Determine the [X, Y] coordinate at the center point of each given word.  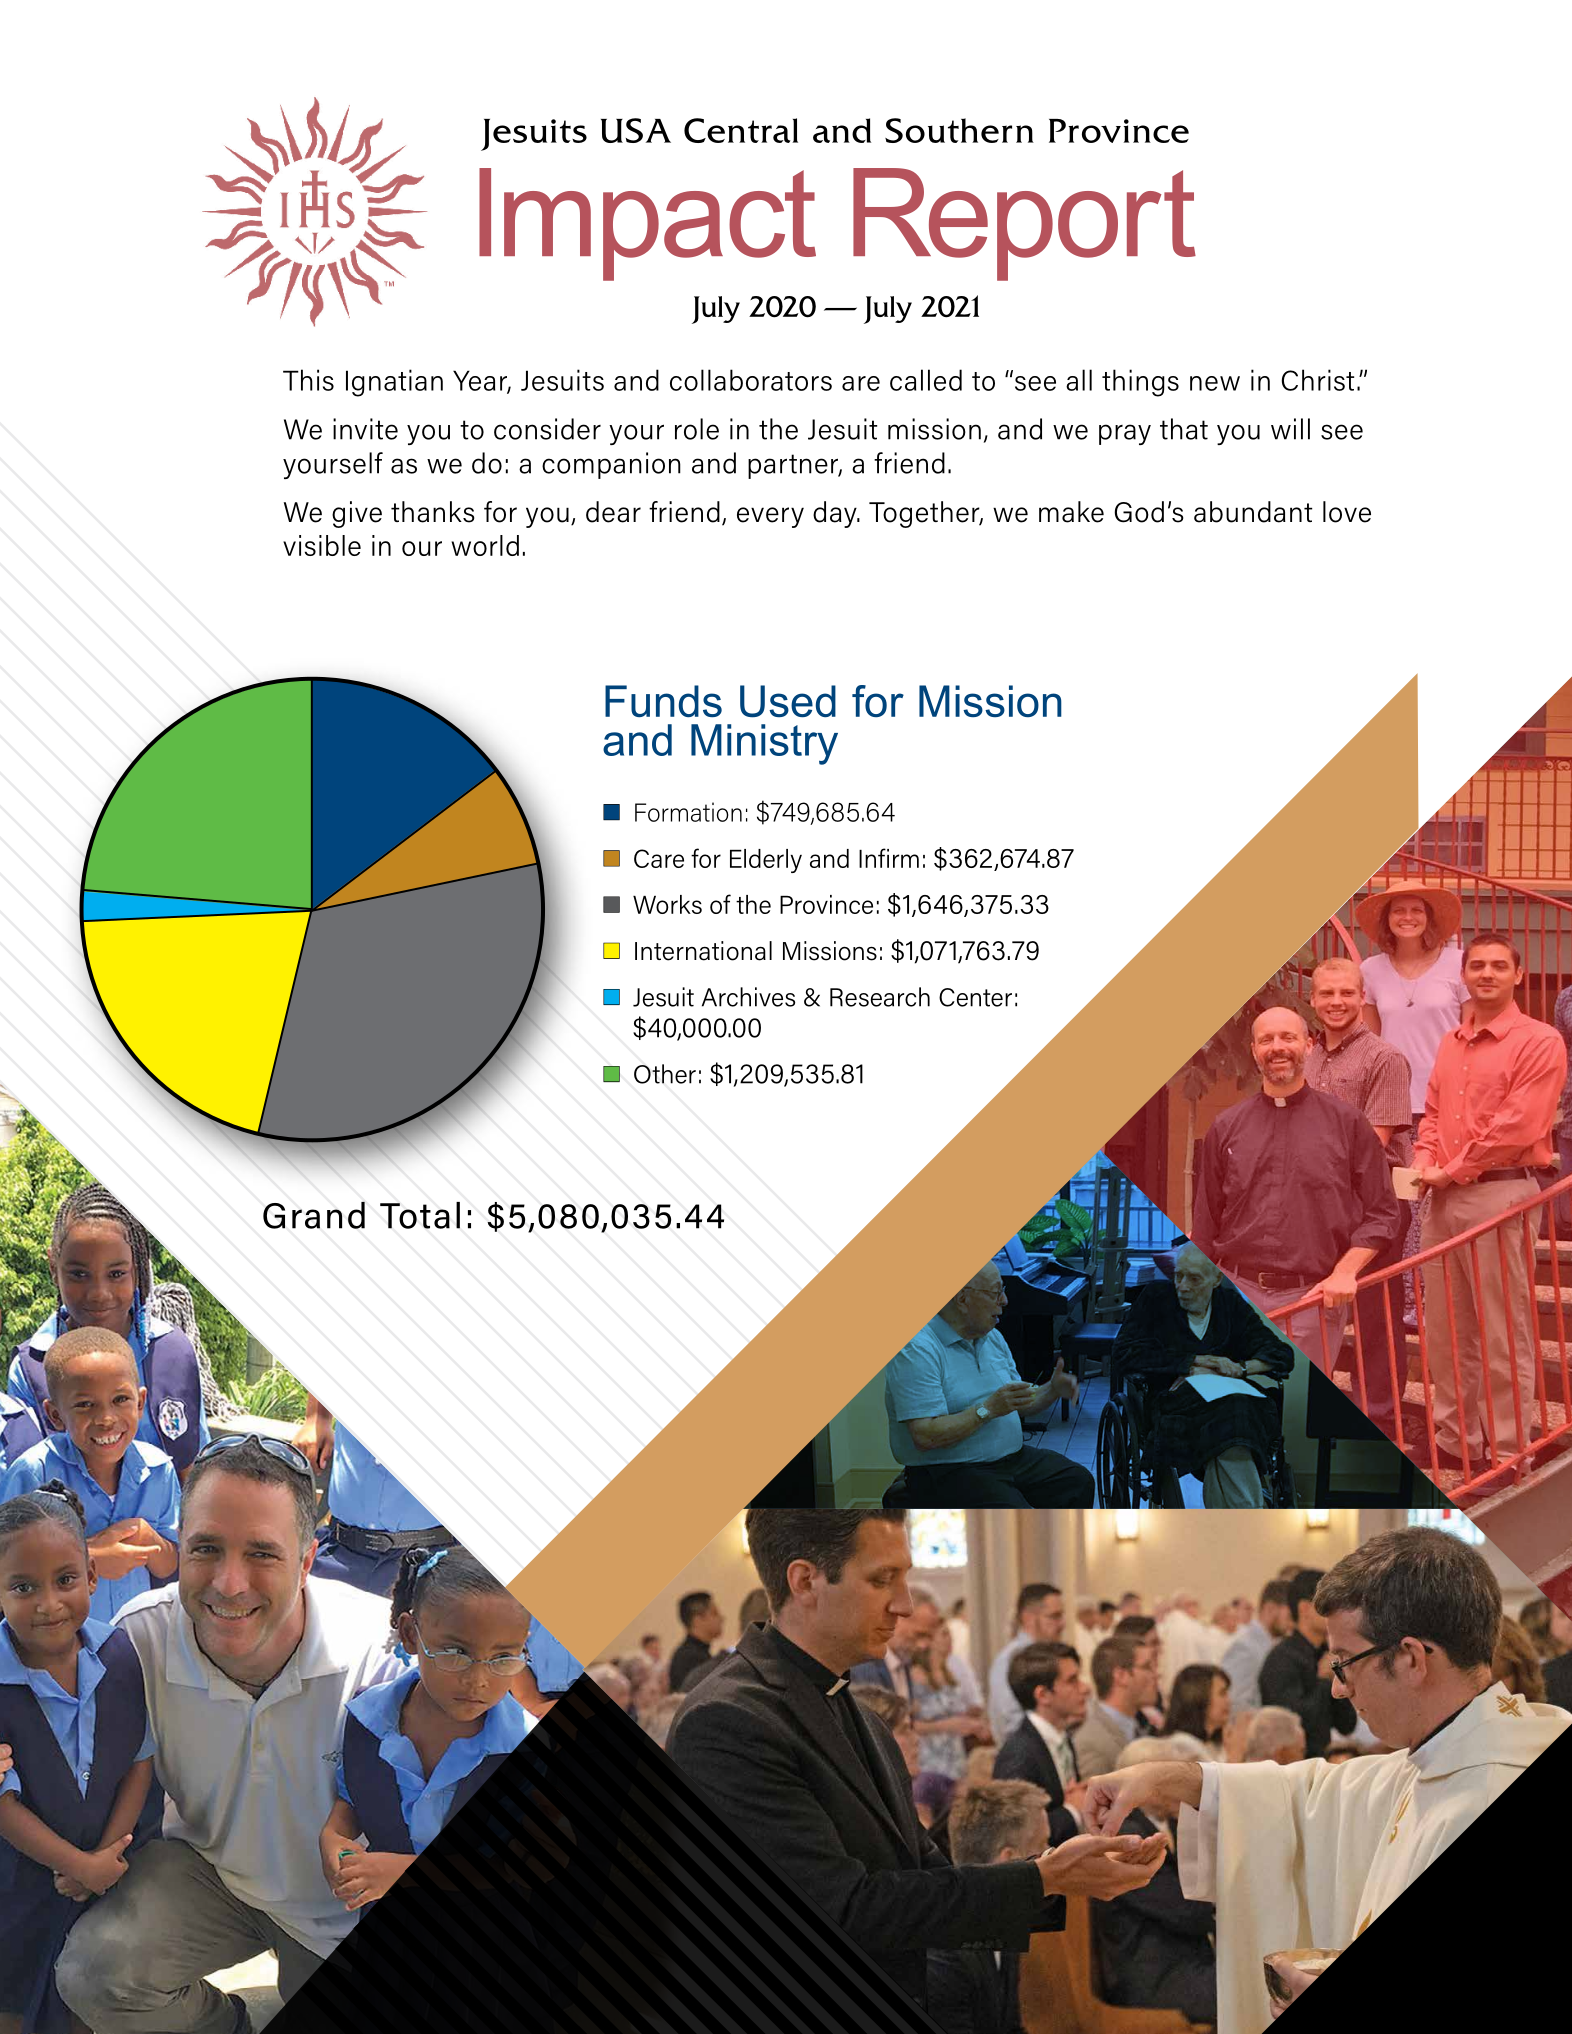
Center [975, 997]
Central [741, 130]
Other [665, 1074]
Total [420, 1215]
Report [1024, 224]
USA [636, 130]
